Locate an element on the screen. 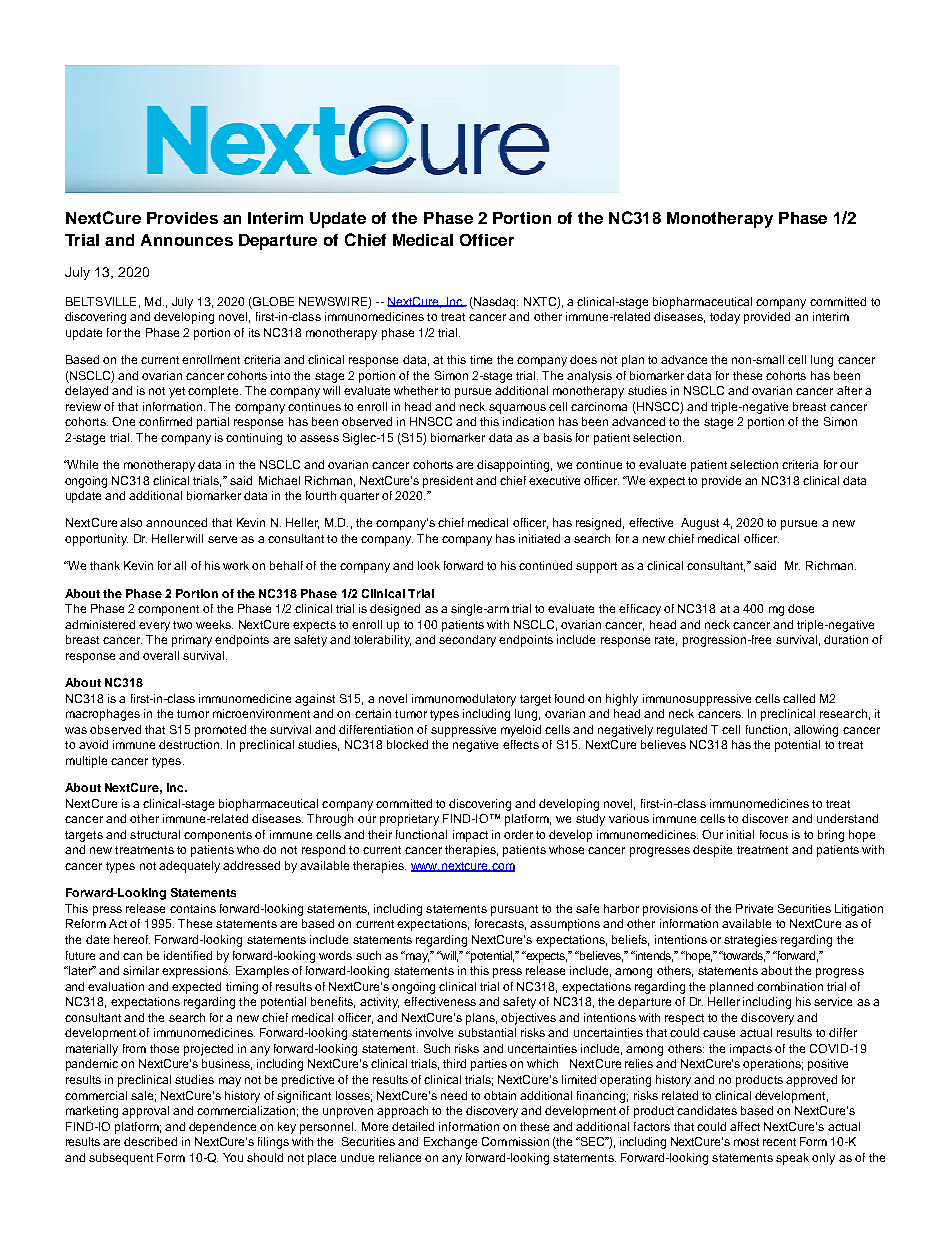  today is located at coordinates (725, 318).
